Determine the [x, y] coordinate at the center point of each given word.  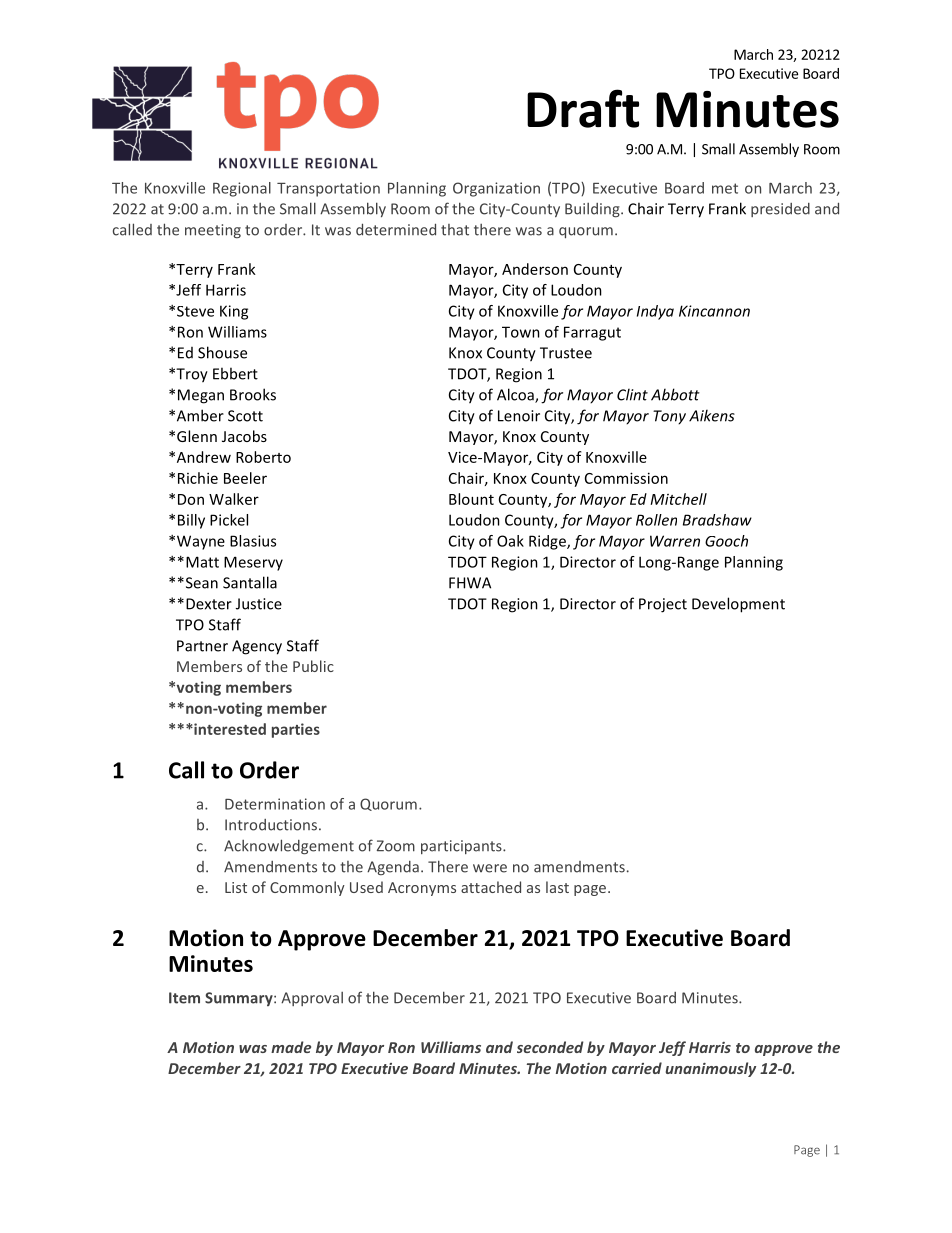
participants [462, 847]
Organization [496, 189]
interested [229, 729]
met [725, 188]
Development [738, 605]
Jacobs [244, 436]
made [291, 1047]
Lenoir [519, 416]
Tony [669, 417]
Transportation [328, 189]
